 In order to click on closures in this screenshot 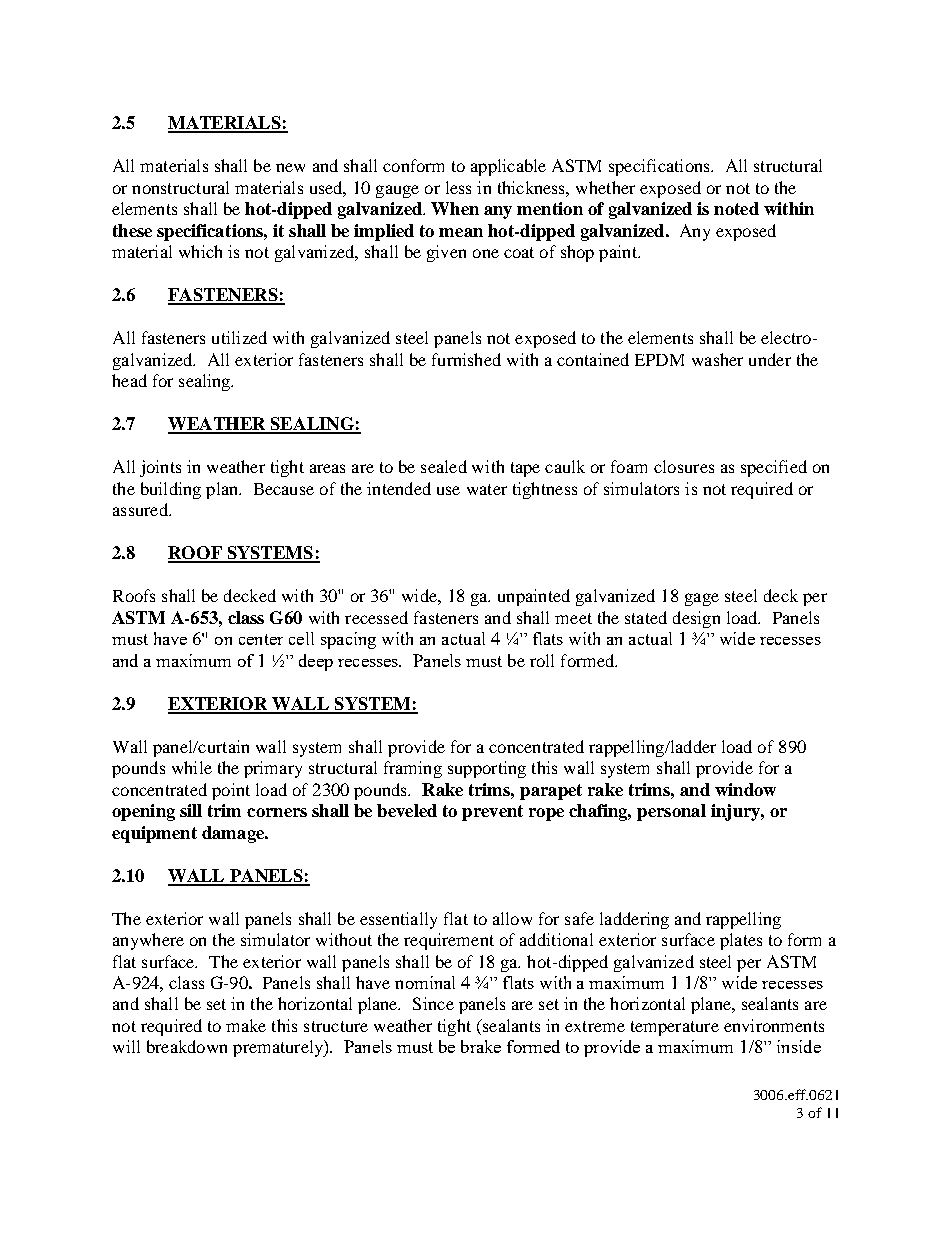, I will do `click(684, 466)`.
